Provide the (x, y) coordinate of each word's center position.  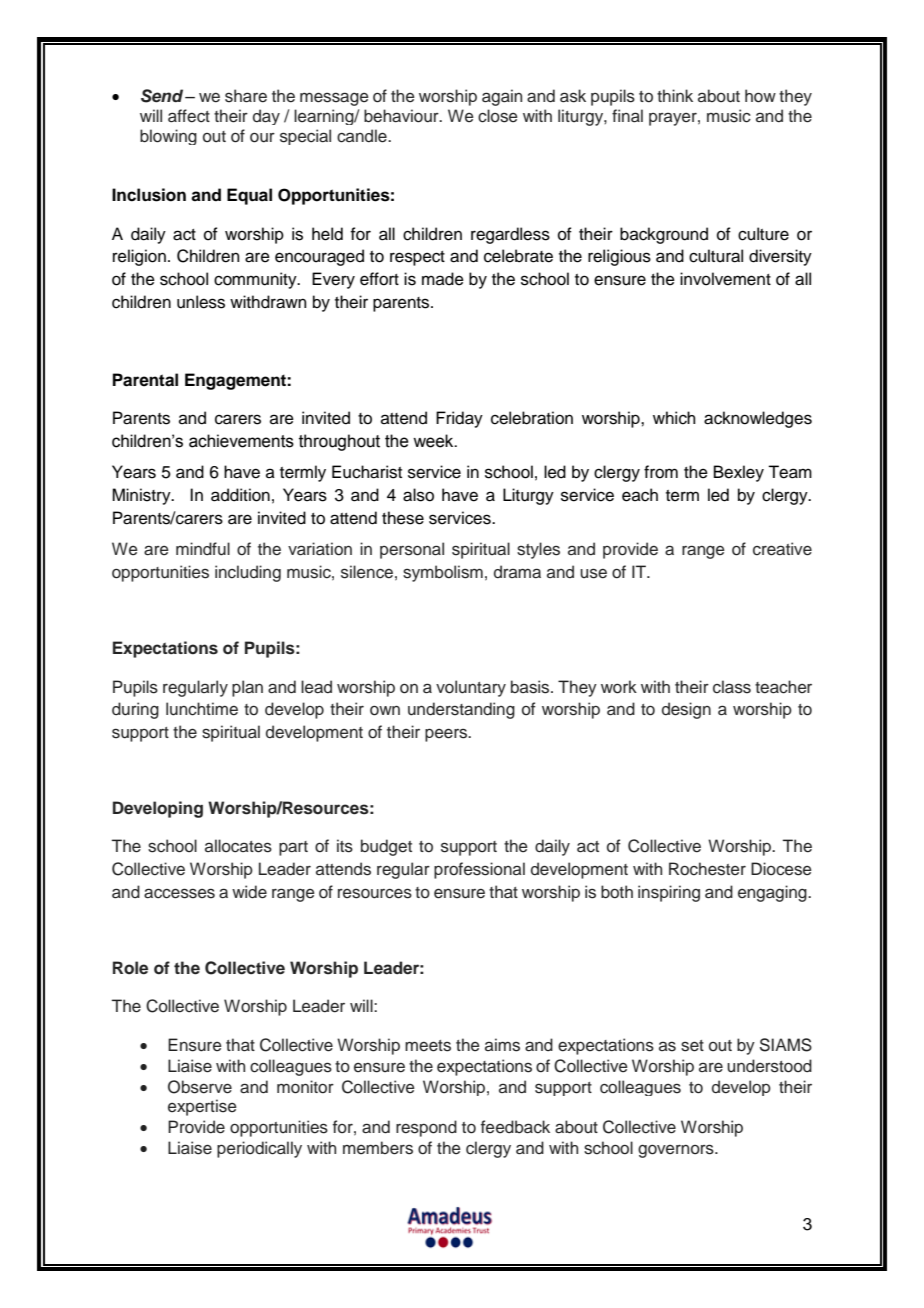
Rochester (707, 869)
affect (189, 116)
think (675, 95)
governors (677, 1151)
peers (447, 735)
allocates (238, 846)
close (498, 116)
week (434, 441)
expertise (202, 1107)
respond (426, 1128)
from (661, 472)
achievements (241, 441)
